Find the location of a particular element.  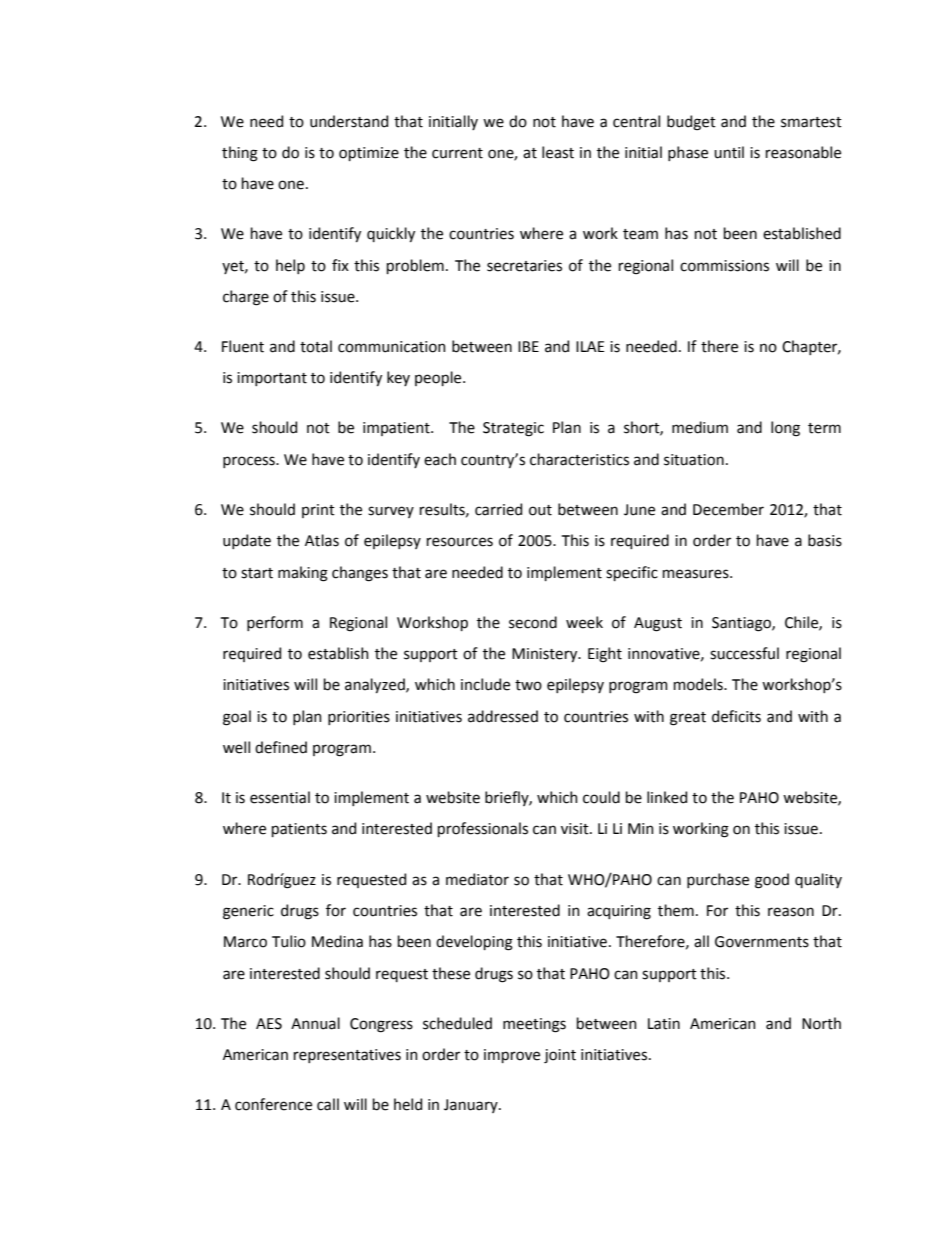

North is located at coordinates (821, 1023).
